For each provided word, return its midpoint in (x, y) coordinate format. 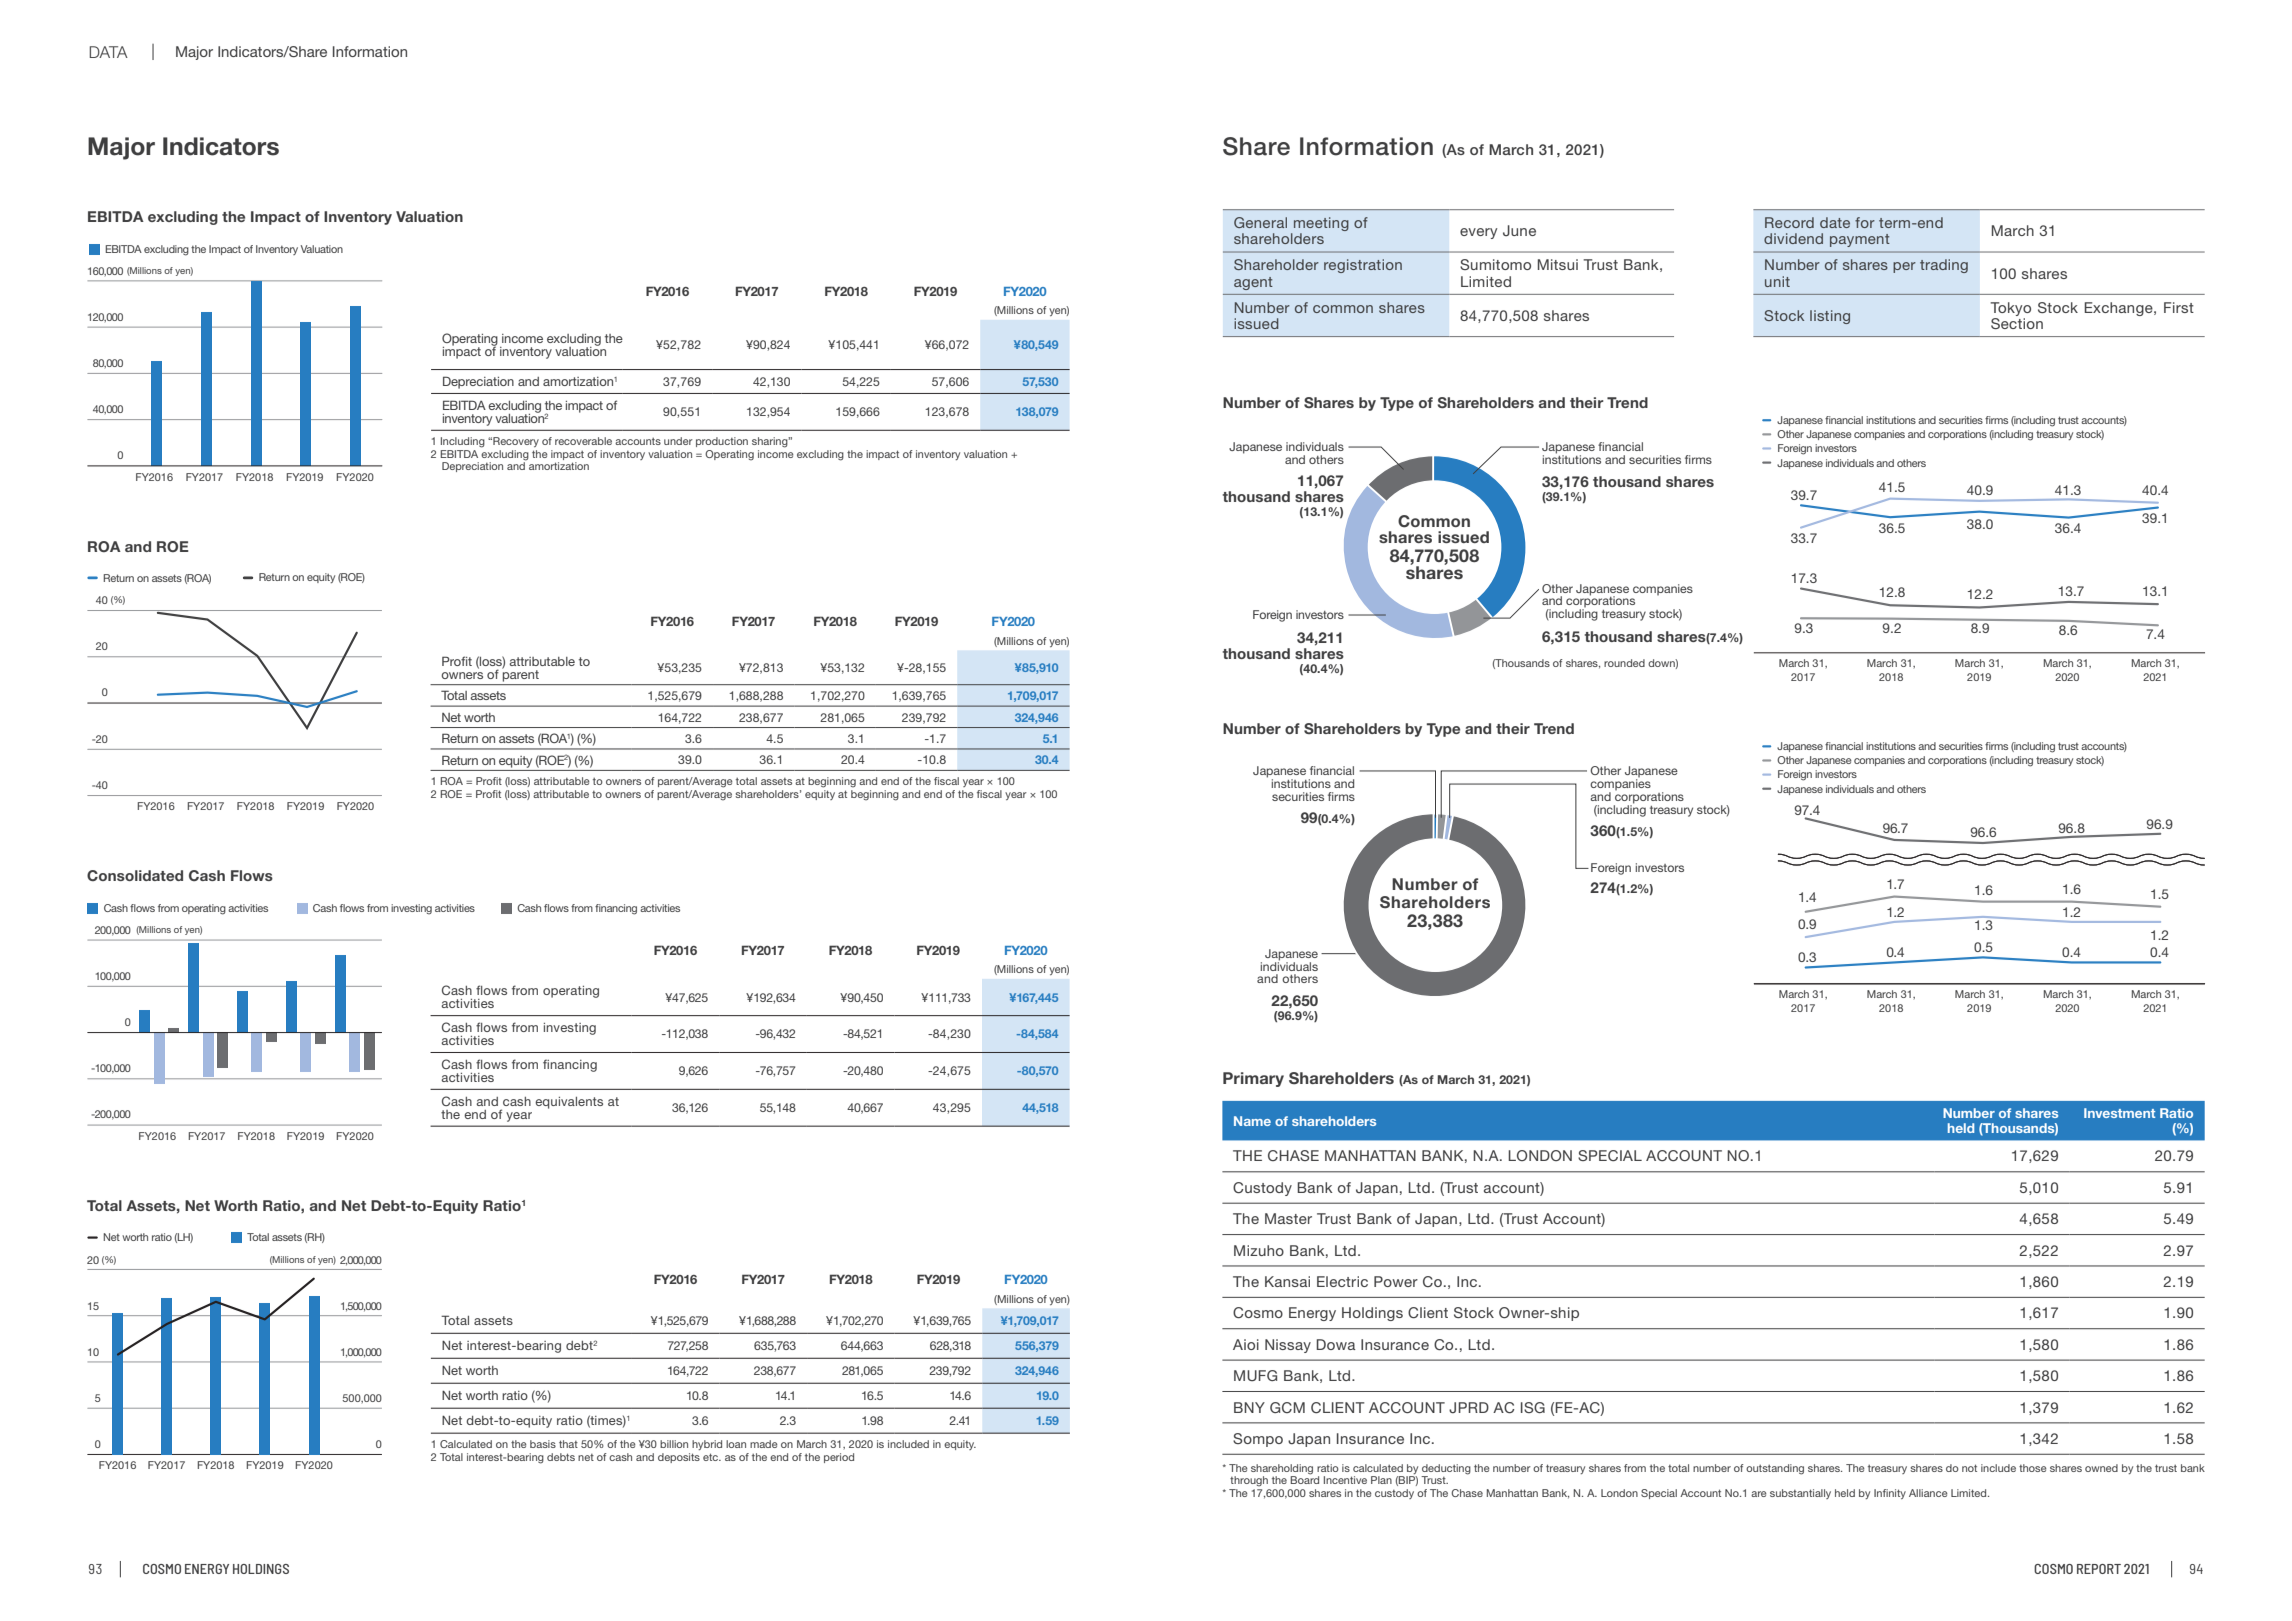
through (1249, 1481)
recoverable (583, 441)
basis (543, 1444)
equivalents (569, 1103)
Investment (2119, 1113)
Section (2017, 323)
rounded (1624, 663)
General (1260, 222)
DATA (108, 52)
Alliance (1928, 1493)
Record (1789, 222)
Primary (1253, 1079)
